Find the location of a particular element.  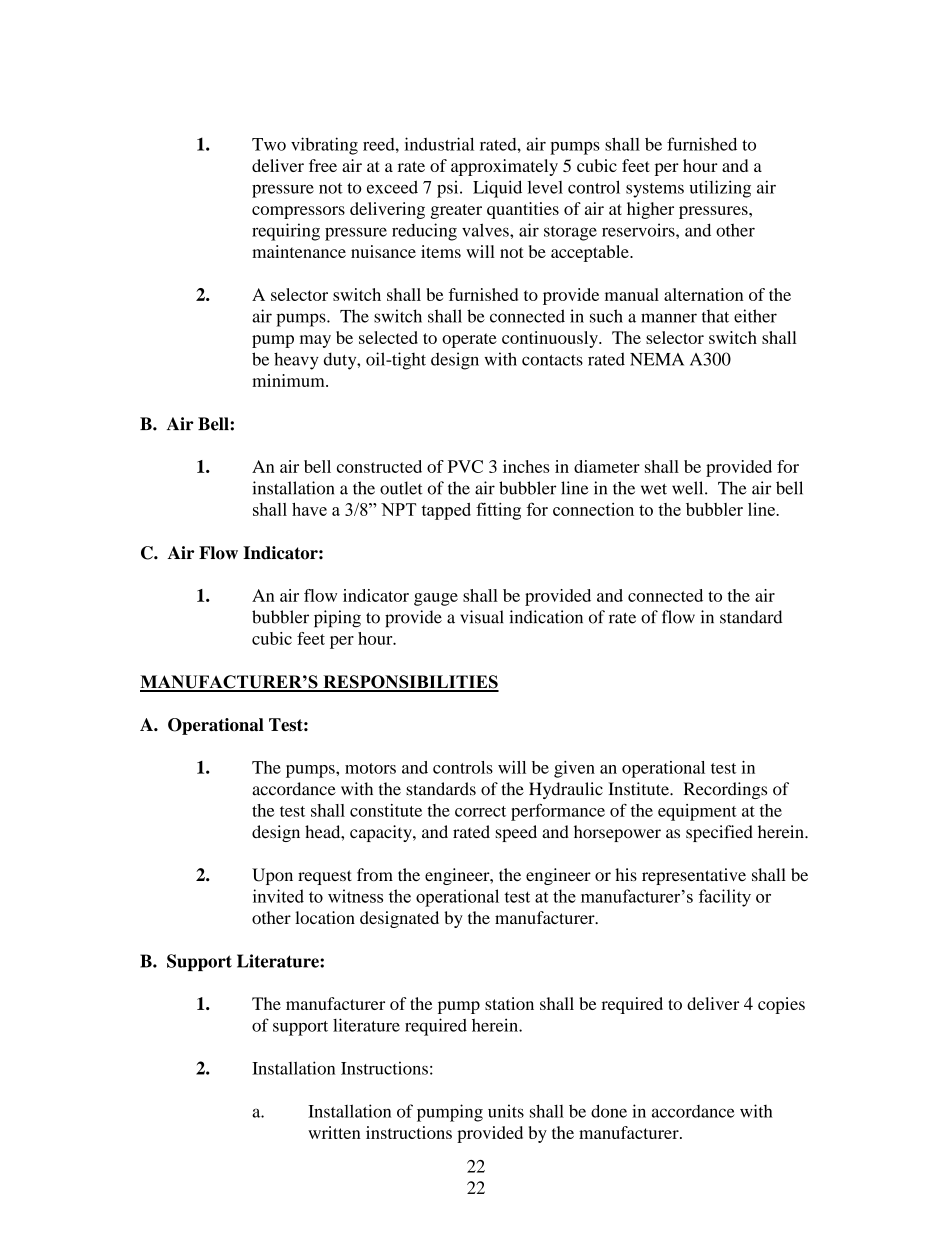

Recordings is located at coordinates (725, 790).
